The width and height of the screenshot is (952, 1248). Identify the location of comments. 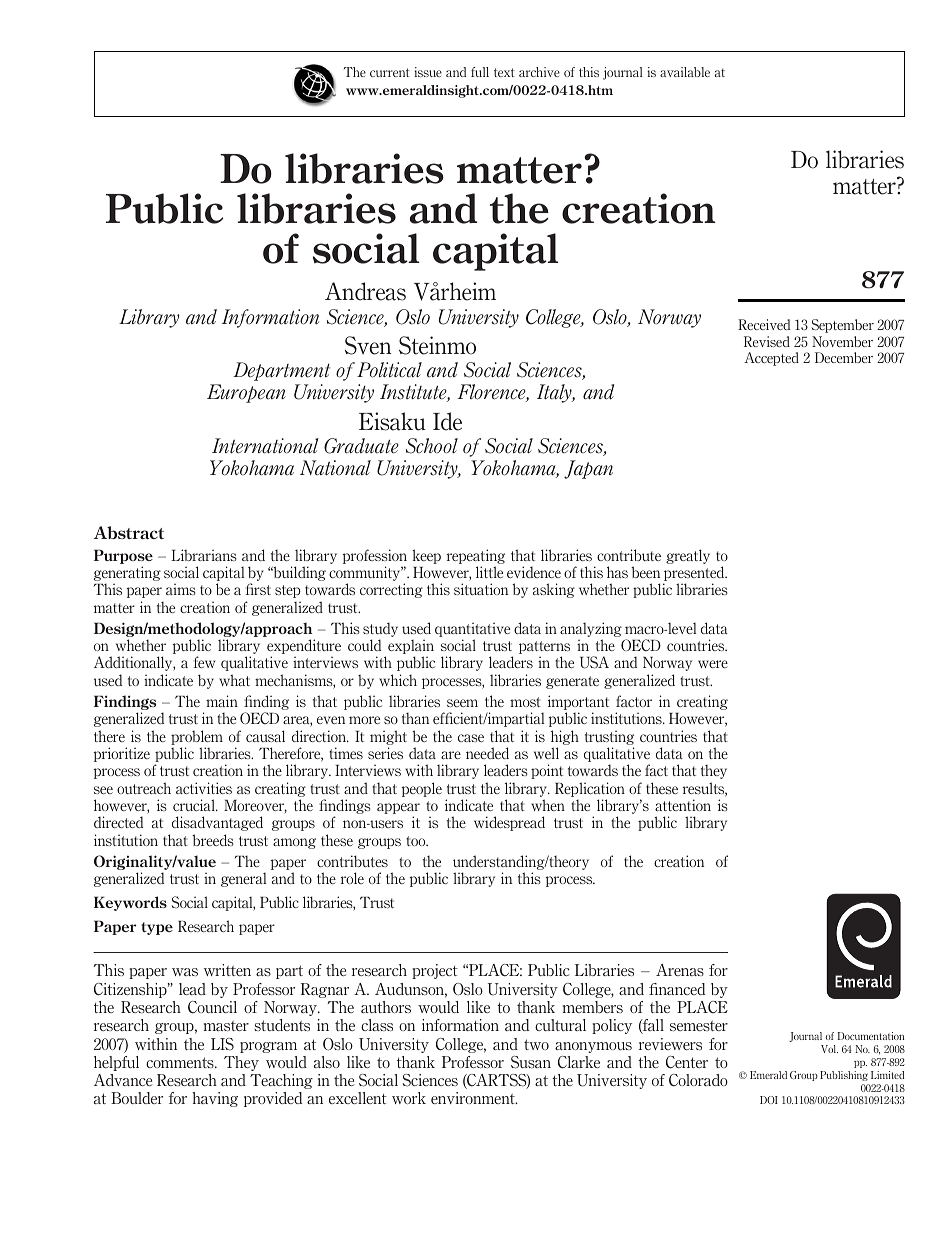
(181, 1062).
